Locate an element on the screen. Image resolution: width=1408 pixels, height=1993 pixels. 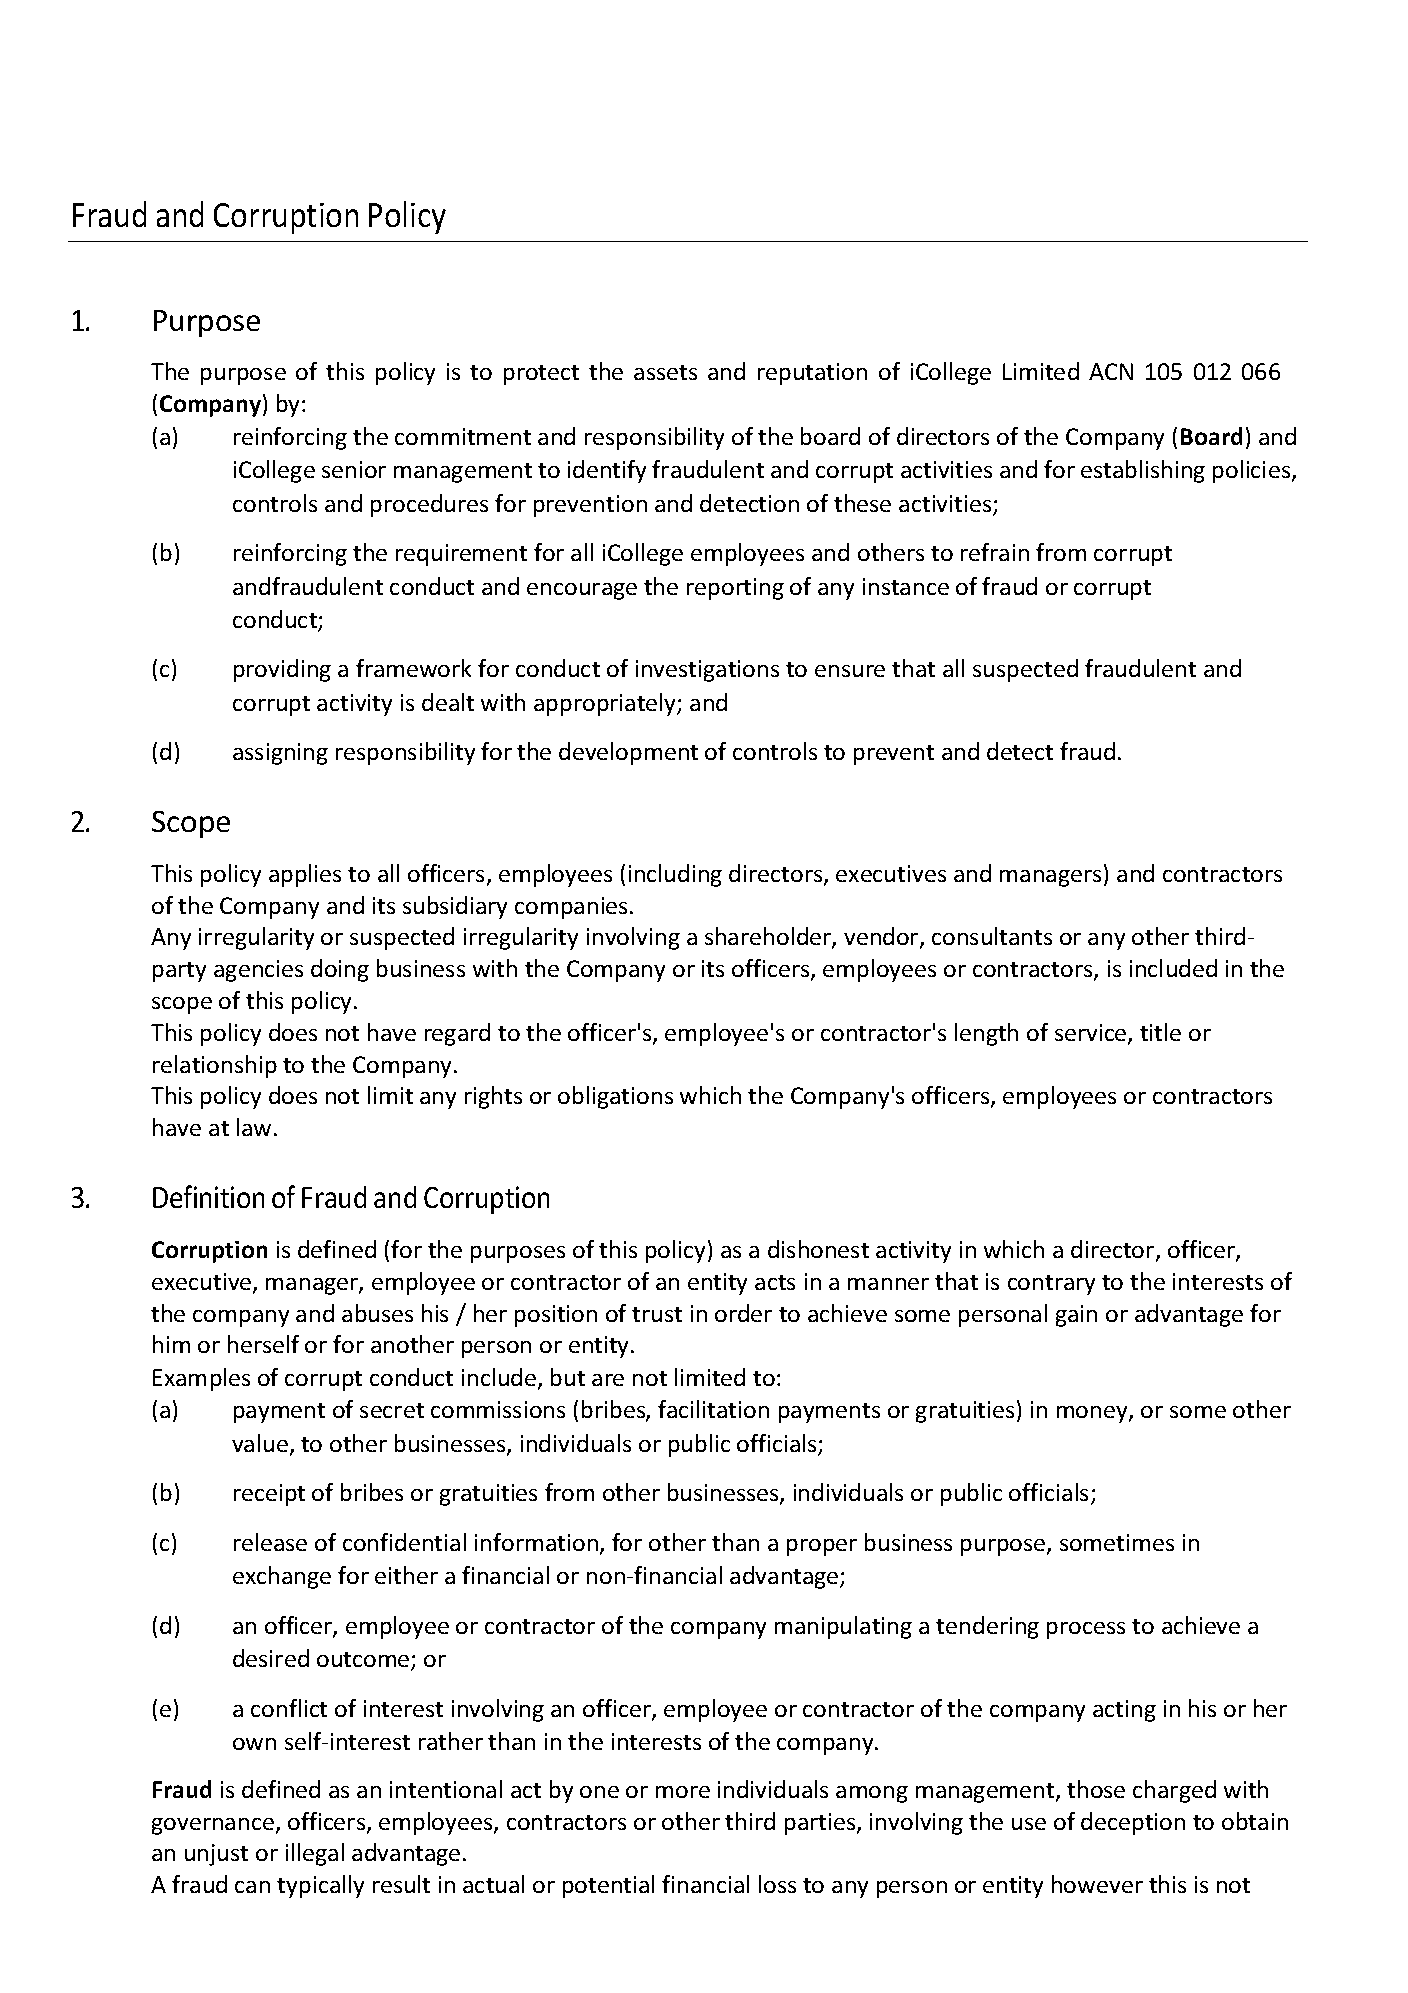
money is located at coordinates (1093, 1414).
